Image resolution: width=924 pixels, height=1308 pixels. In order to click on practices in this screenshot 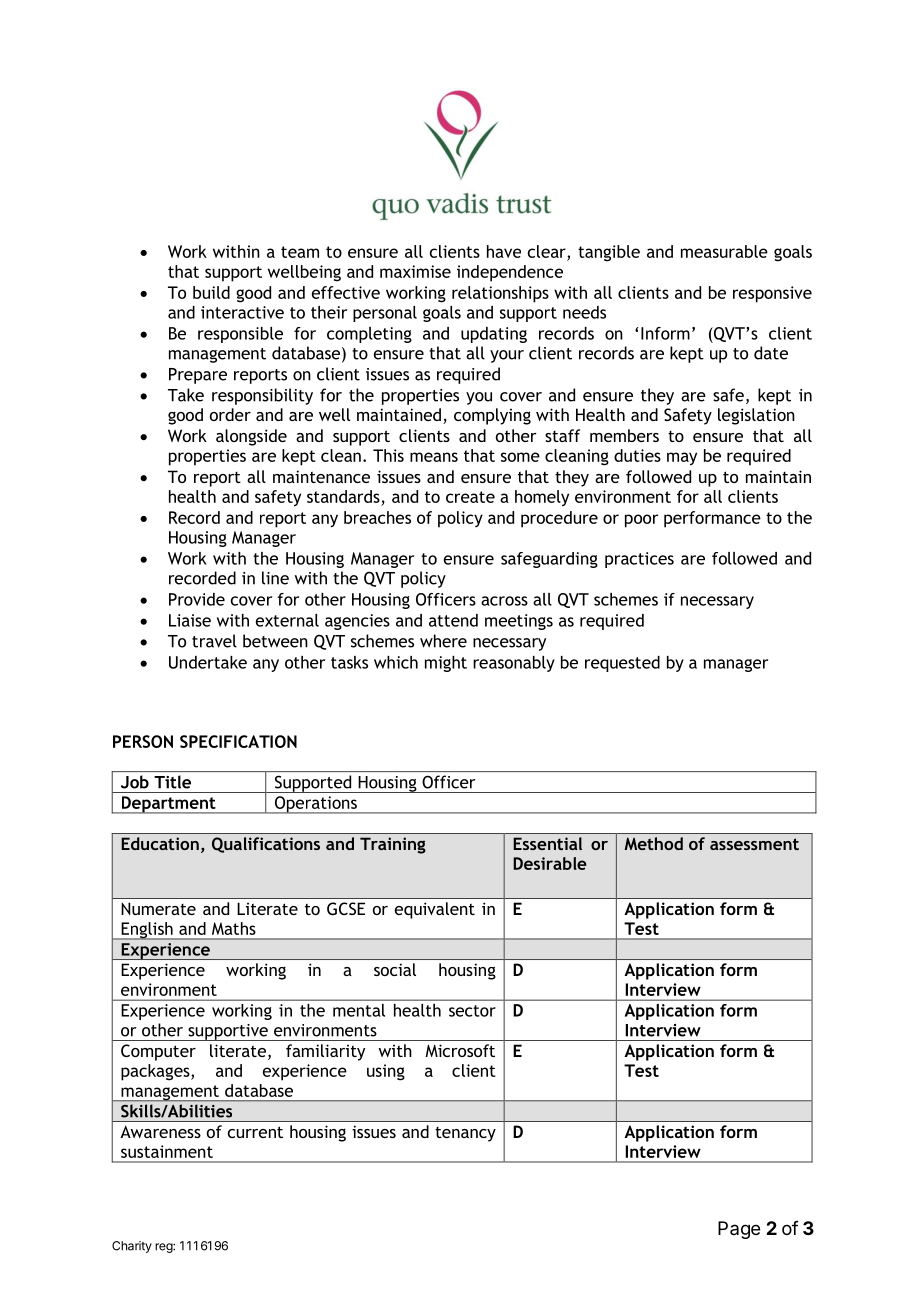, I will do `click(639, 560)`.
